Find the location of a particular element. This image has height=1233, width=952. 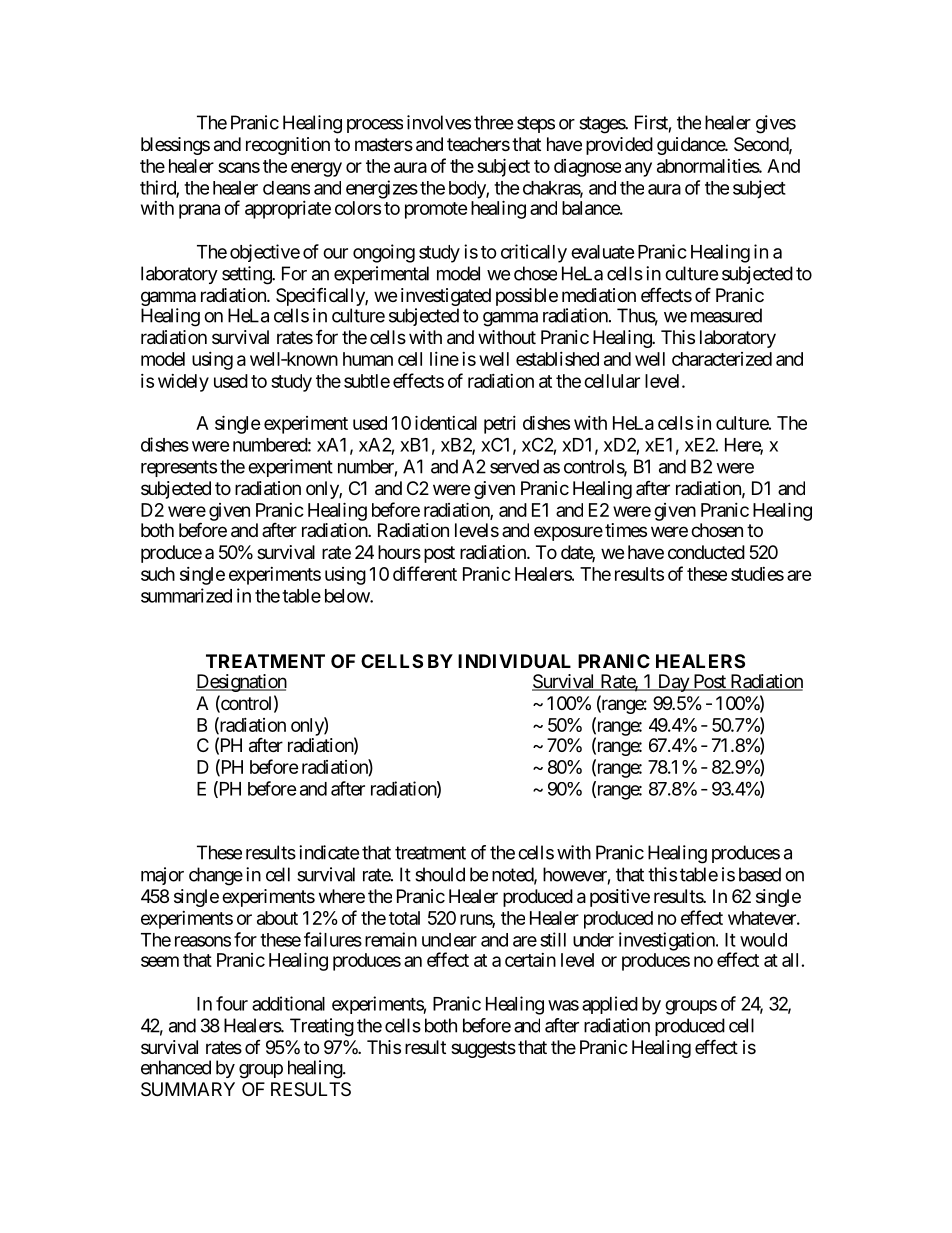

change is located at coordinates (216, 876).
